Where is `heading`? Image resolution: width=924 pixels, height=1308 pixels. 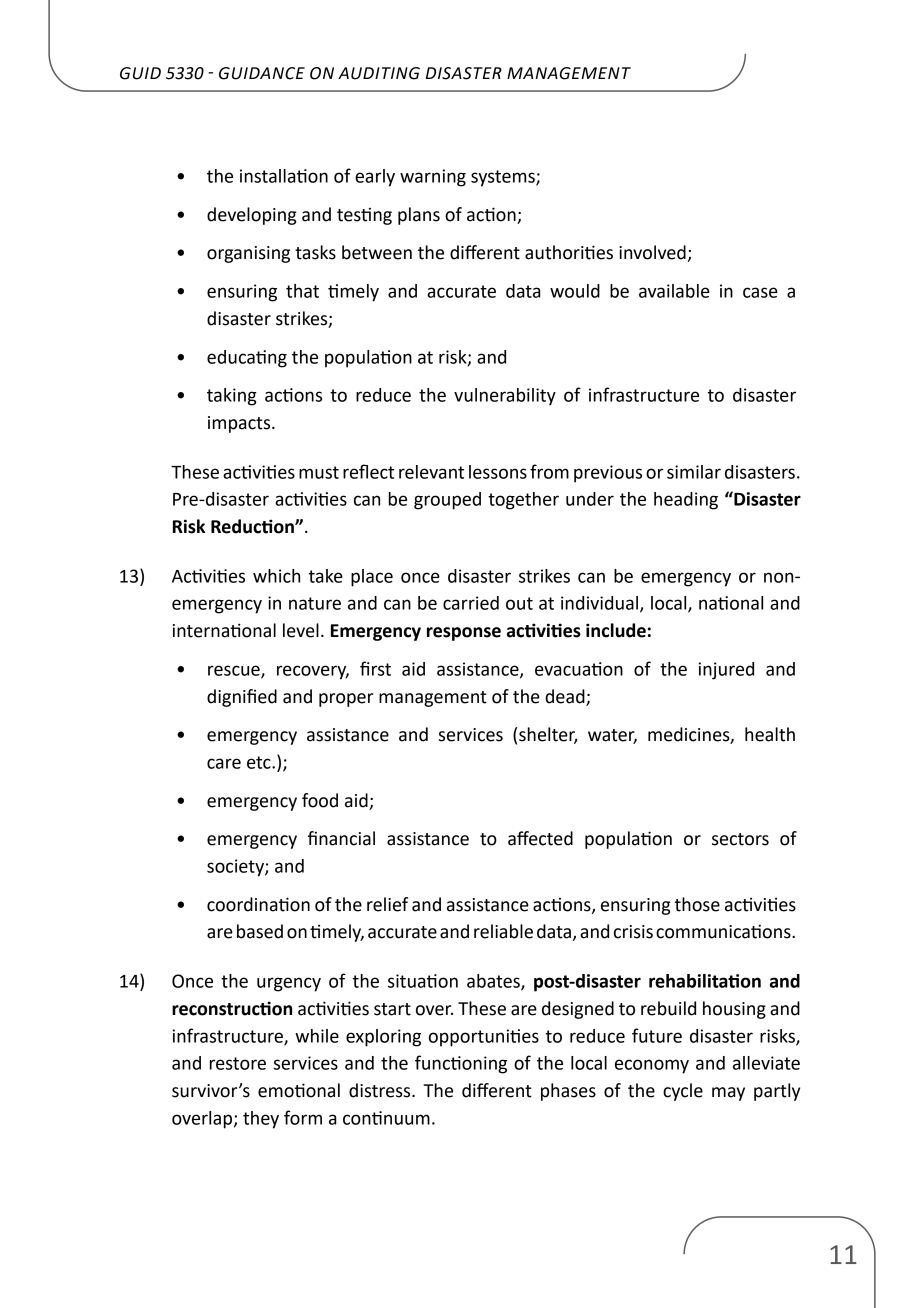 heading is located at coordinates (686, 501).
